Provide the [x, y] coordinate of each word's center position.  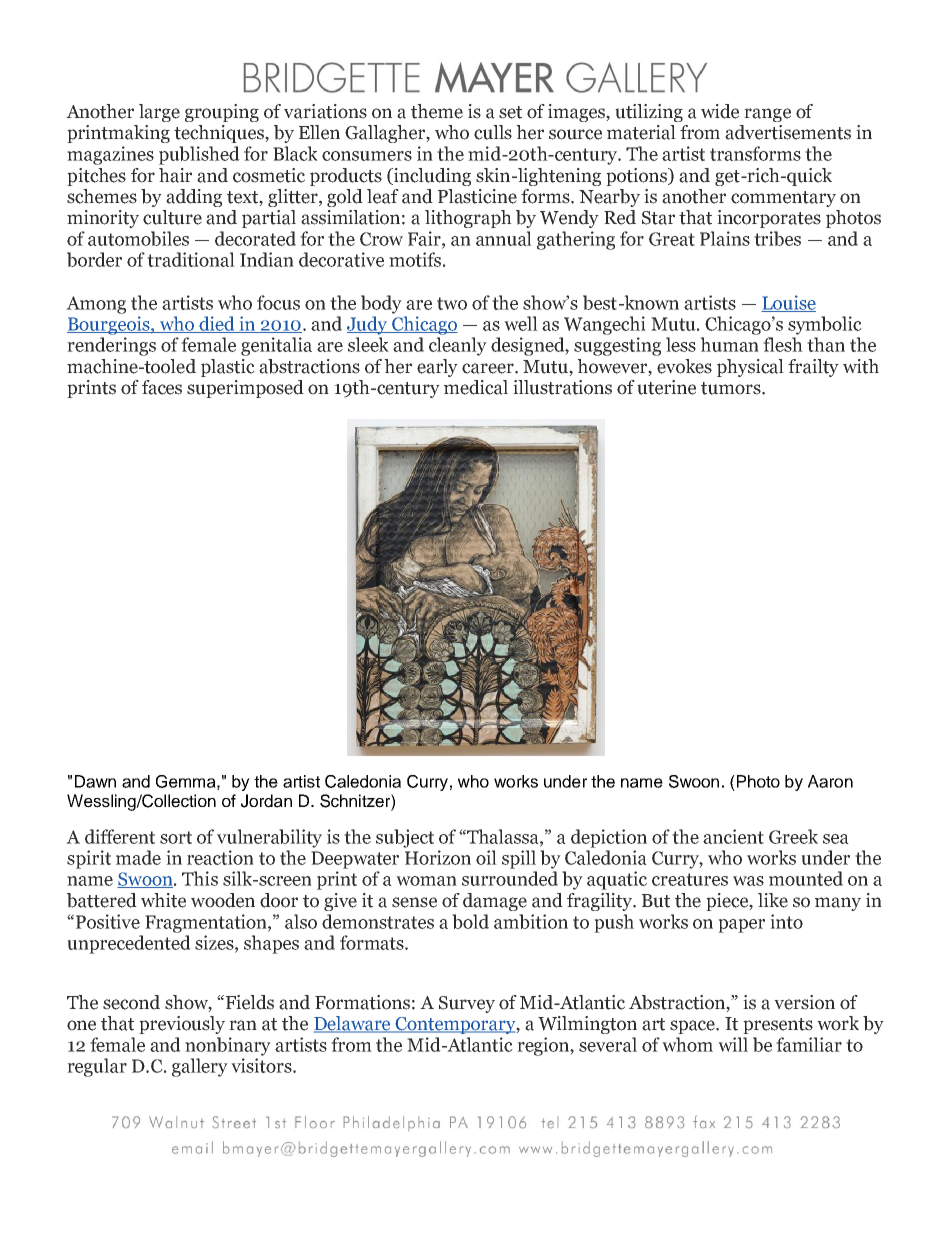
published [199, 155]
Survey [467, 1004]
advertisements [788, 132]
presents [778, 1026]
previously [182, 1025]
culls [493, 132]
